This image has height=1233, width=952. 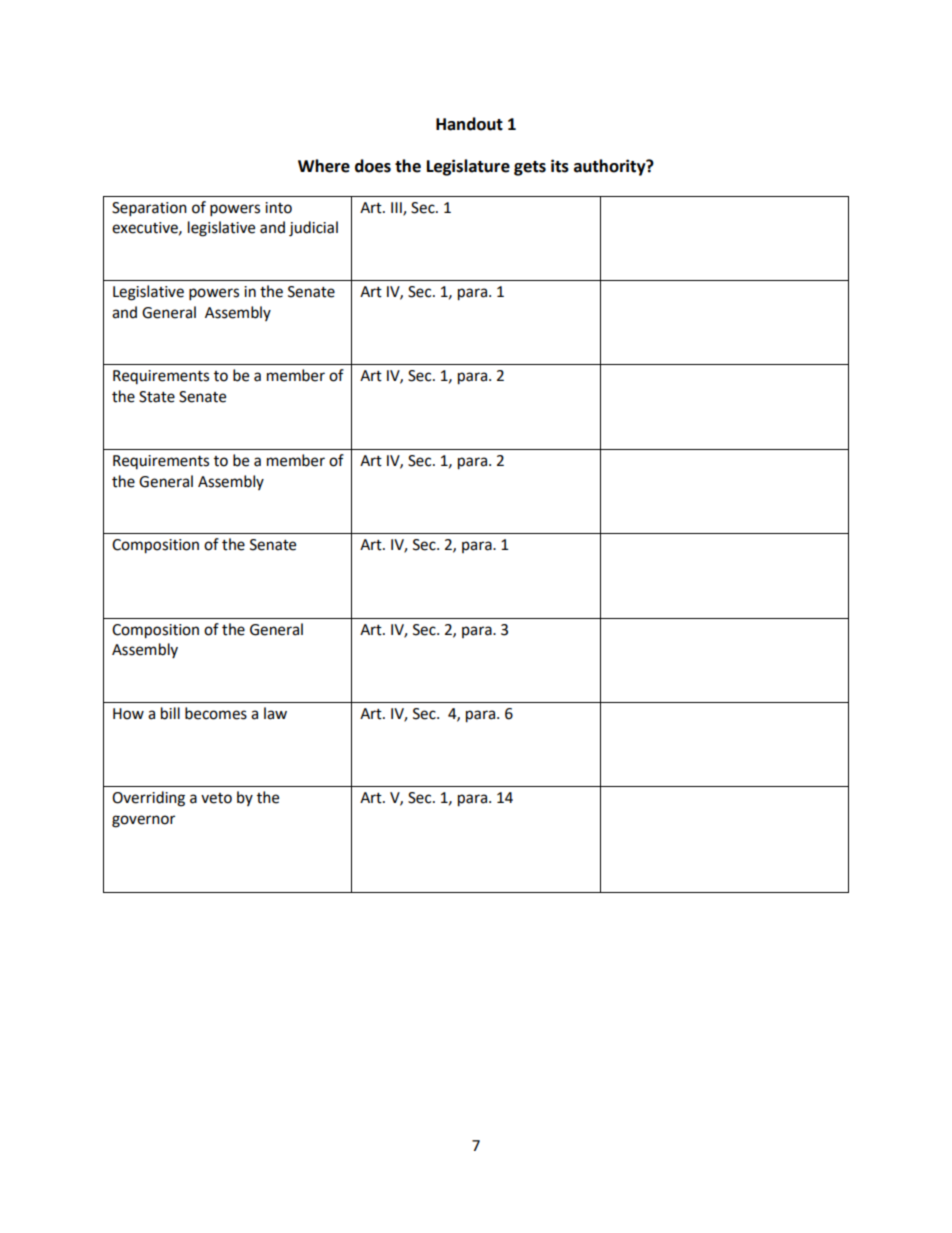 What do you see at coordinates (128, 714) in the image?
I see `How` at bounding box center [128, 714].
